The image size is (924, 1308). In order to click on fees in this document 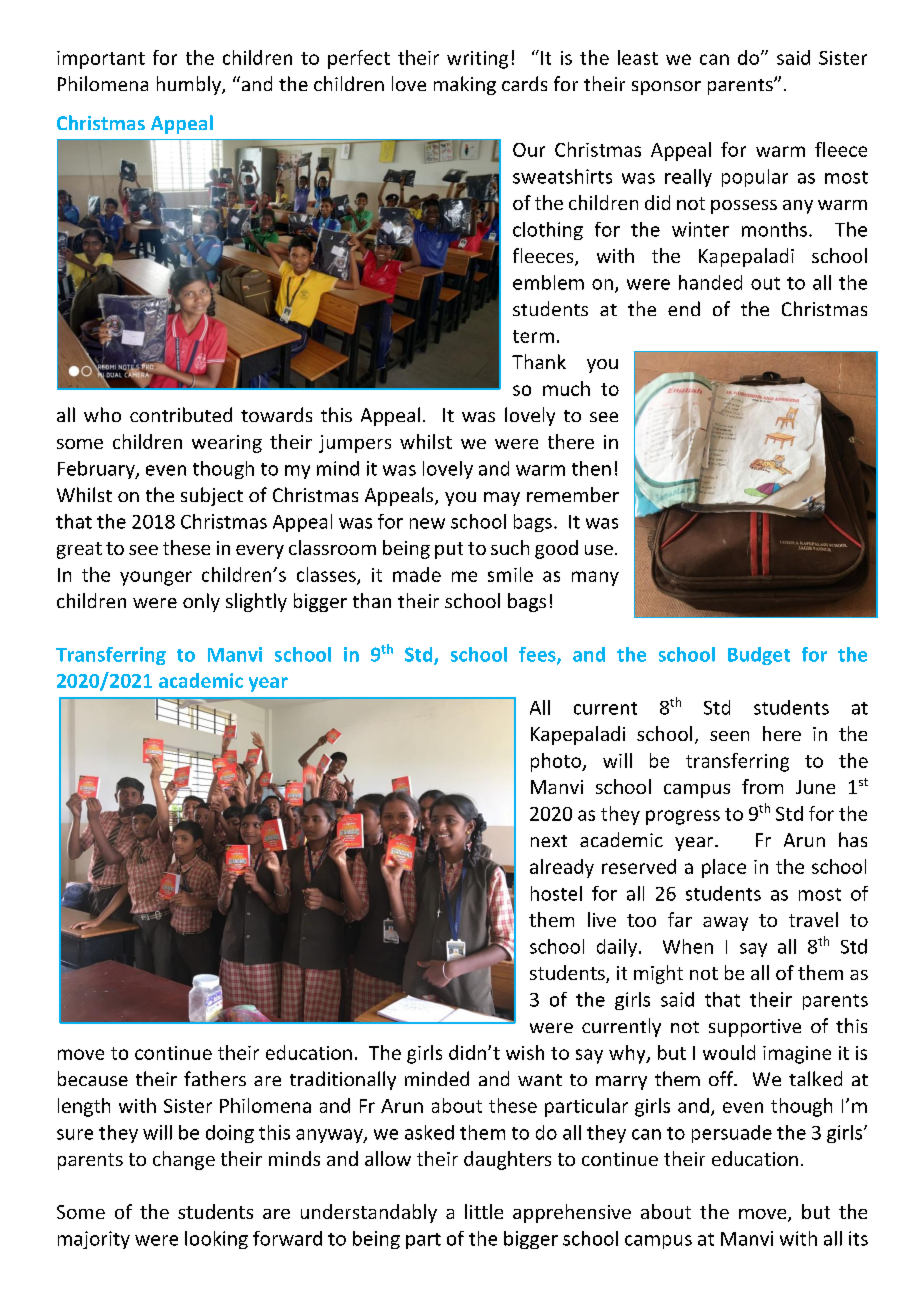, I will do `click(538, 655)`.
